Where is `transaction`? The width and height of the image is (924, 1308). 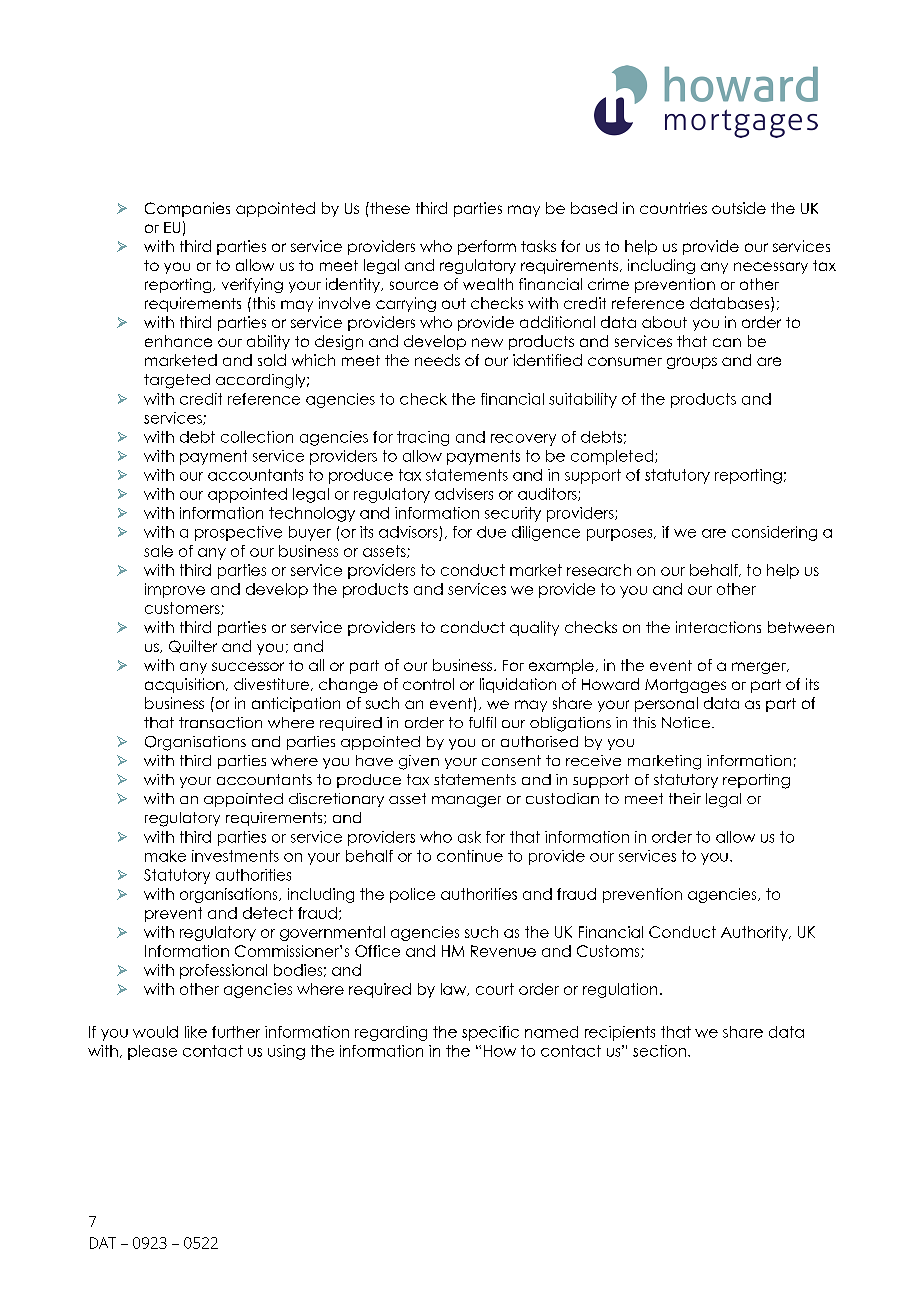
transaction is located at coordinates (220, 722).
